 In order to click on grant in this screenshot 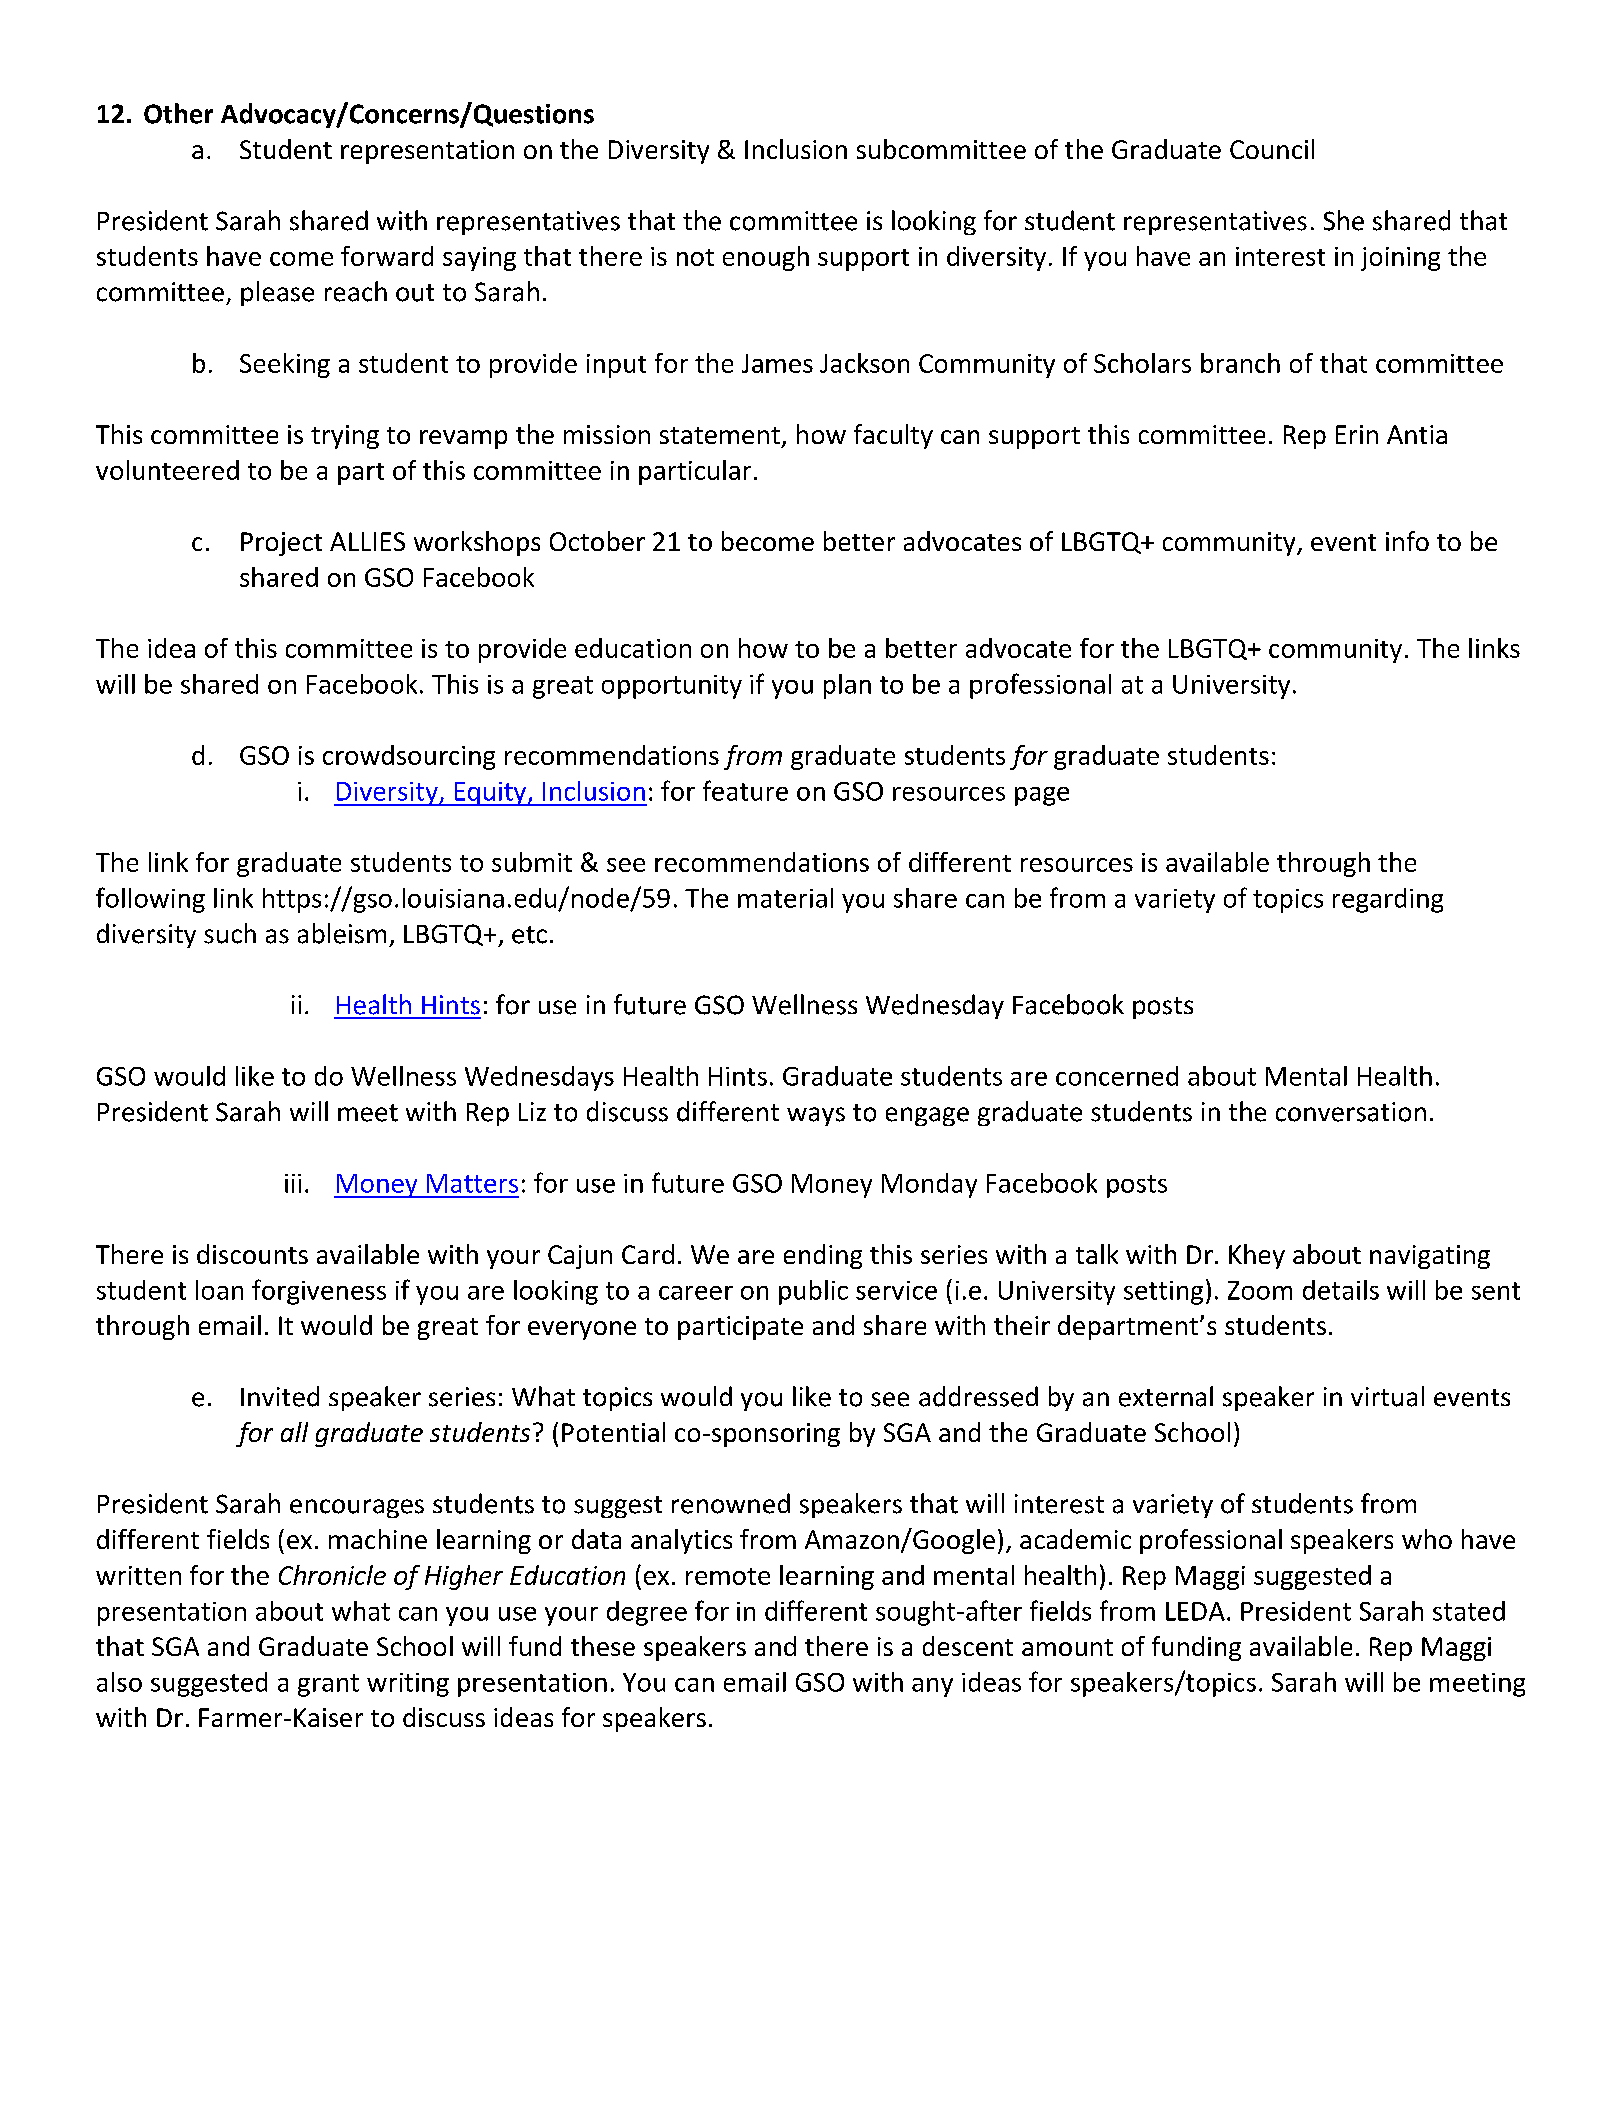, I will do `click(328, 1685)`.
